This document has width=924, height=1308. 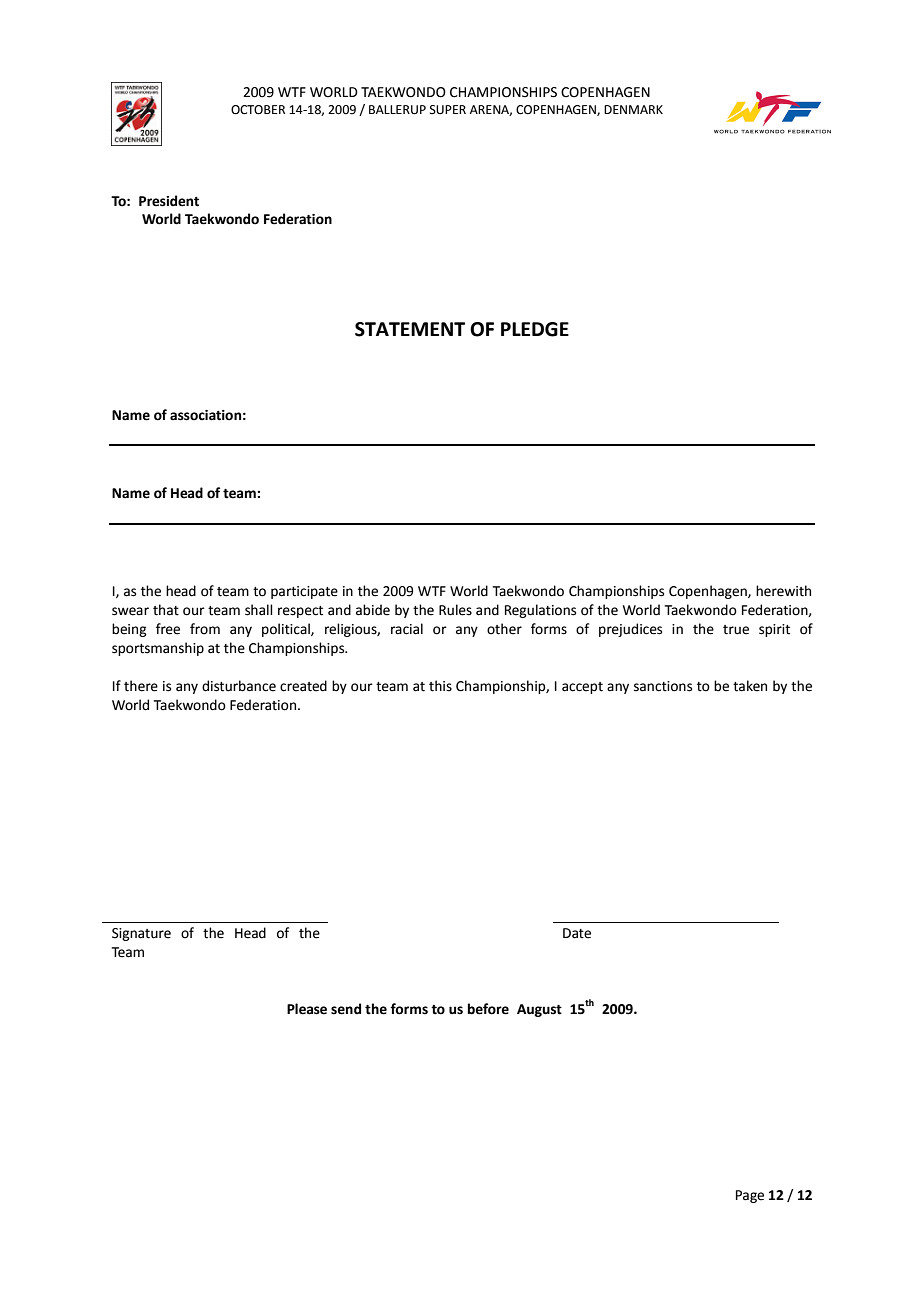 What do you see at coordinates (663, 686) in the document?
I see `sanctions` at bounding box center [663, 686].
